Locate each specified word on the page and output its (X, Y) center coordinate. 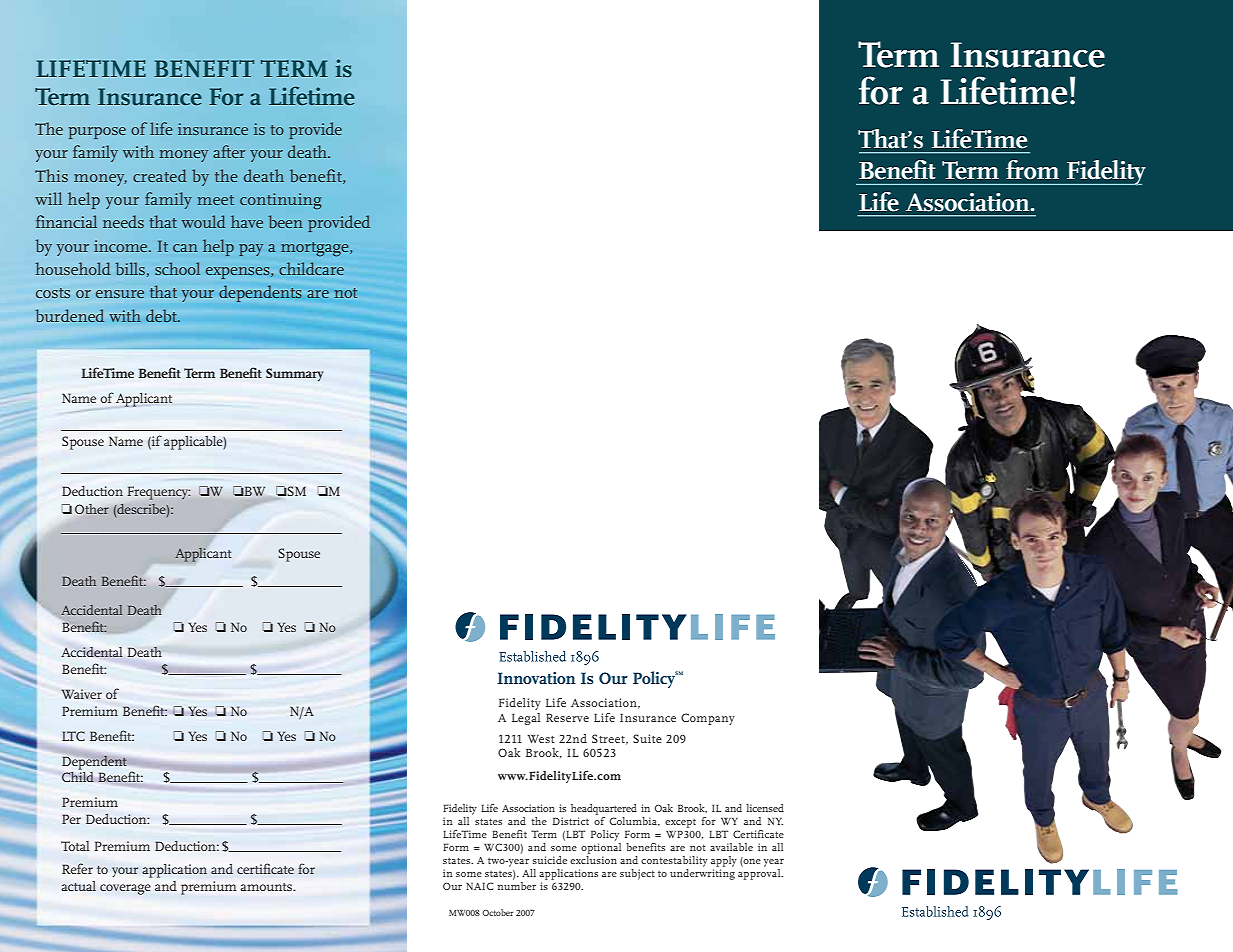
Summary (294, 375)
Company (708, 719)
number (517, 886)
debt (162, 315)
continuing (280, 201)
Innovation (537, 678)
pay (251, 250)
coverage (125, 889)
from (1032, 170)
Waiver (81, 694)
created (160, 175)
